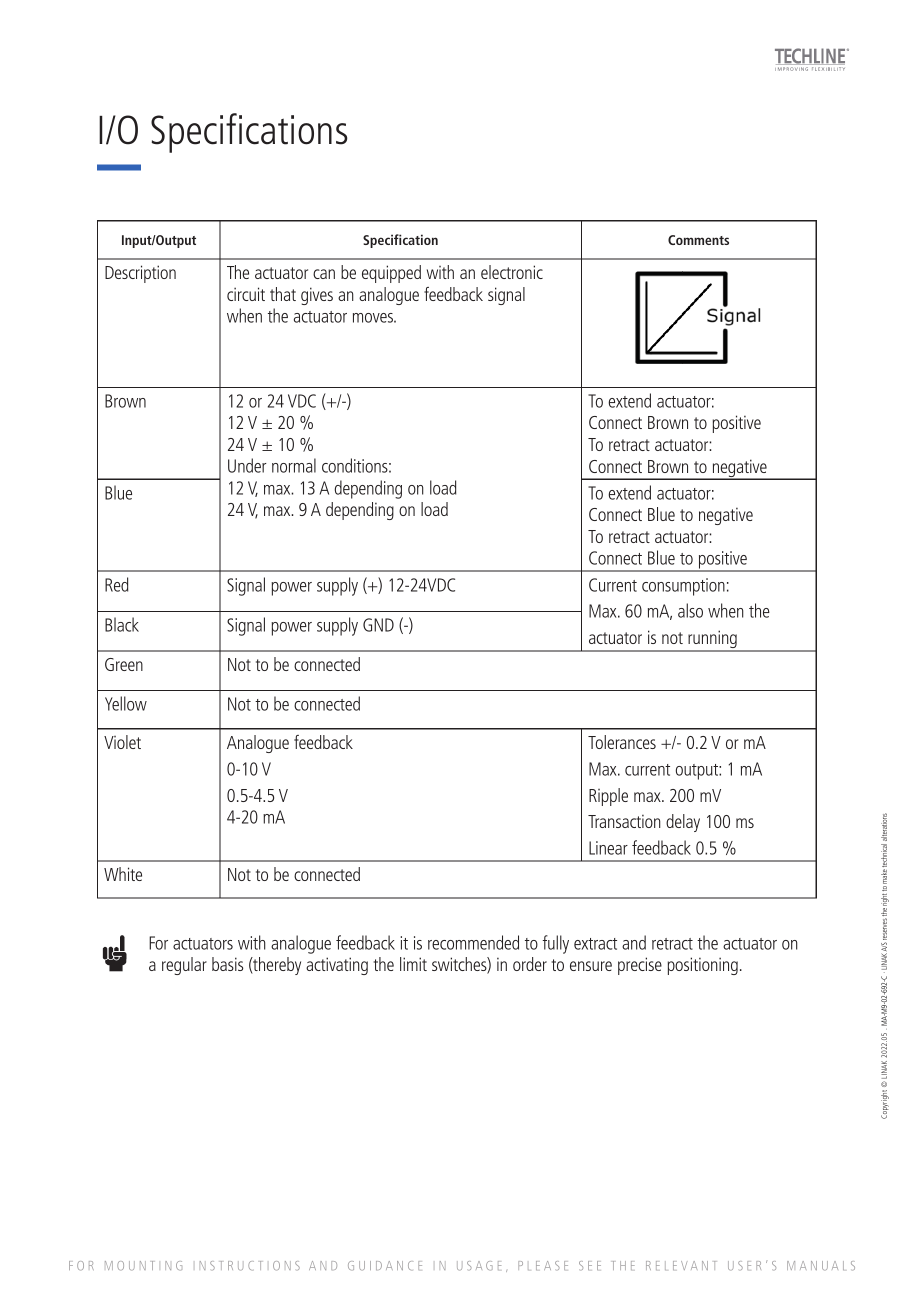  I want to click on regular, so click(184, 966).
